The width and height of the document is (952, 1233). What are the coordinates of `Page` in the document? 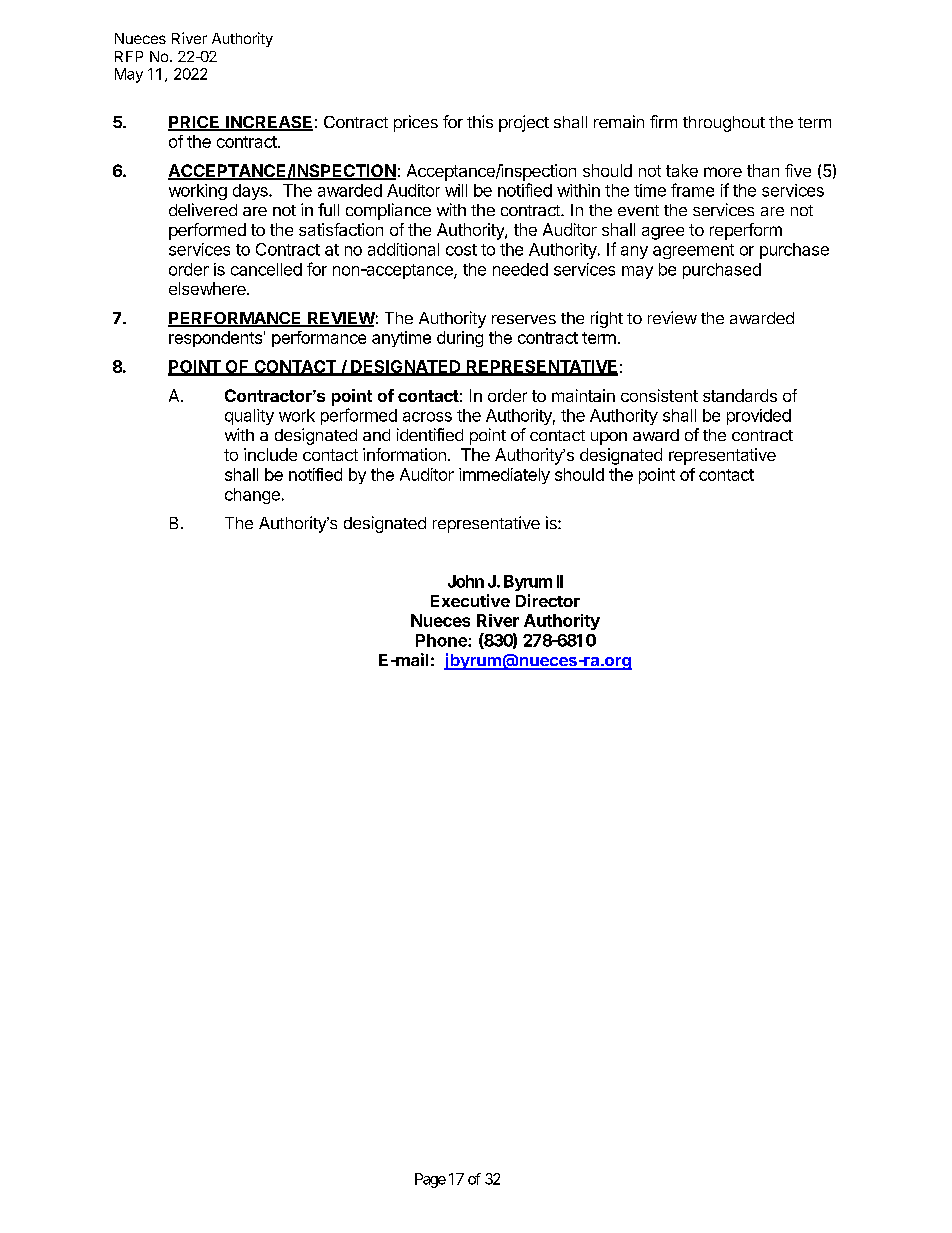 It's located at (430, 1180).
